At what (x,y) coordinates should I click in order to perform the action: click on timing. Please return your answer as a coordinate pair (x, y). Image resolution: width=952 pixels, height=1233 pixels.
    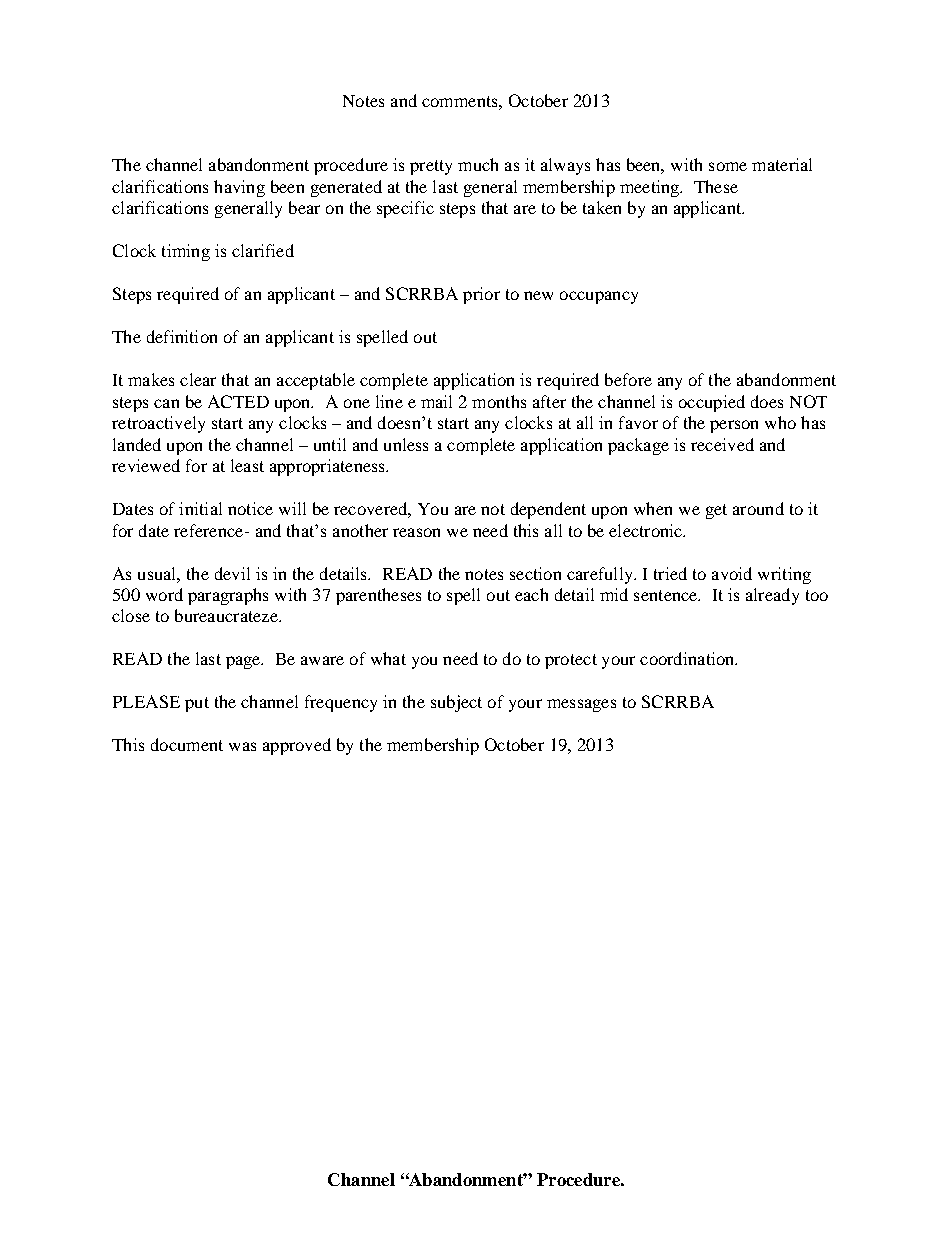
    Looking at the image, I should click on (186, 252).
